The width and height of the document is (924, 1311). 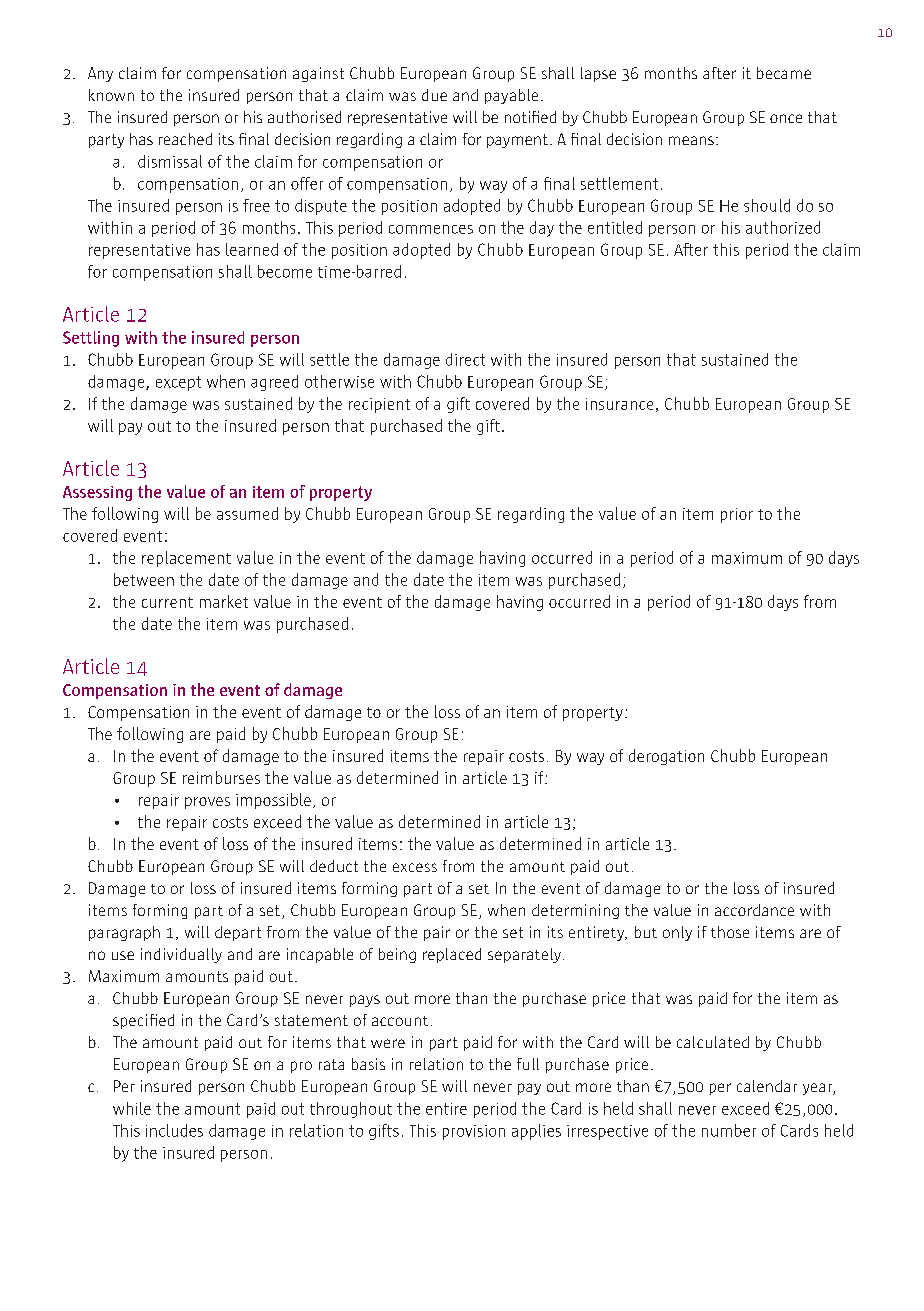 What do you see at coordinates (185, 139) in the document?
I see `reached` at bounding box center [185, 139].
